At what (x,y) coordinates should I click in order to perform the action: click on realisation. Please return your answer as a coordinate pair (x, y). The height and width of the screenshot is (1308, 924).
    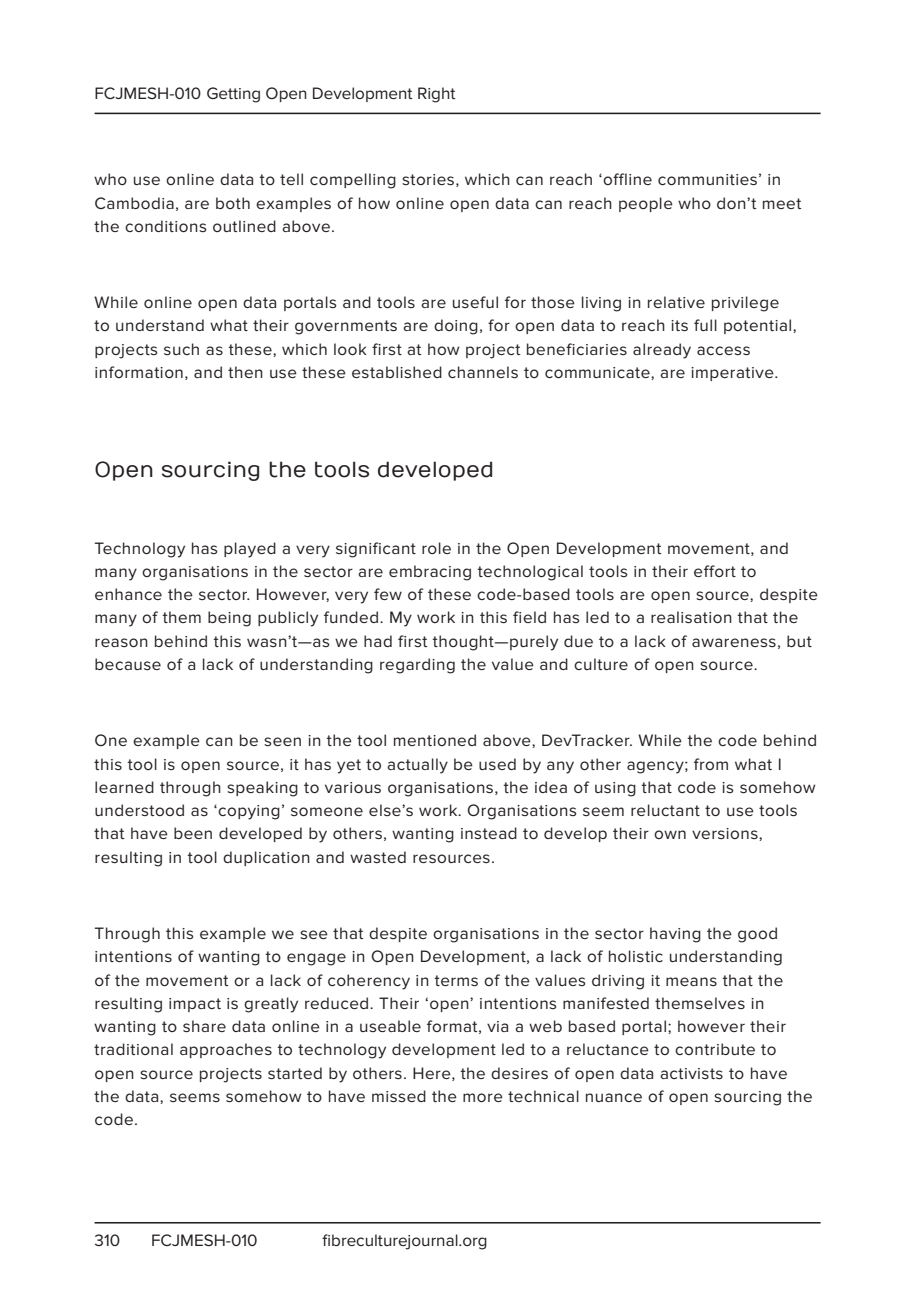
    Looking at the image, I should click on (691, 617).
